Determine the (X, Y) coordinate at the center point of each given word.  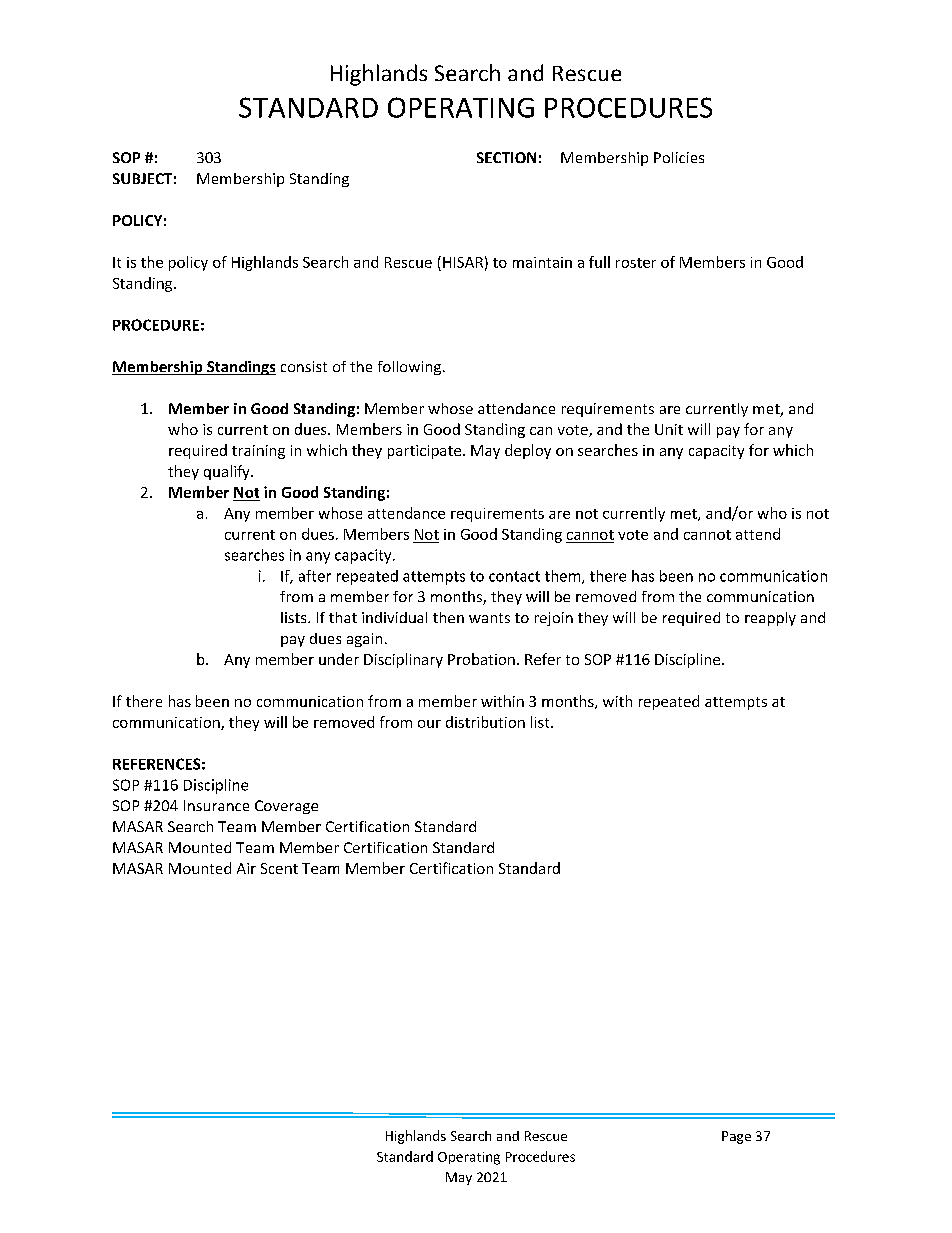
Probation (481, 659)
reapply (770, 619)
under (339, 659)
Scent (279, 868)
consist (304, 366)
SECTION (506, 157)
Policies (679, 157)
